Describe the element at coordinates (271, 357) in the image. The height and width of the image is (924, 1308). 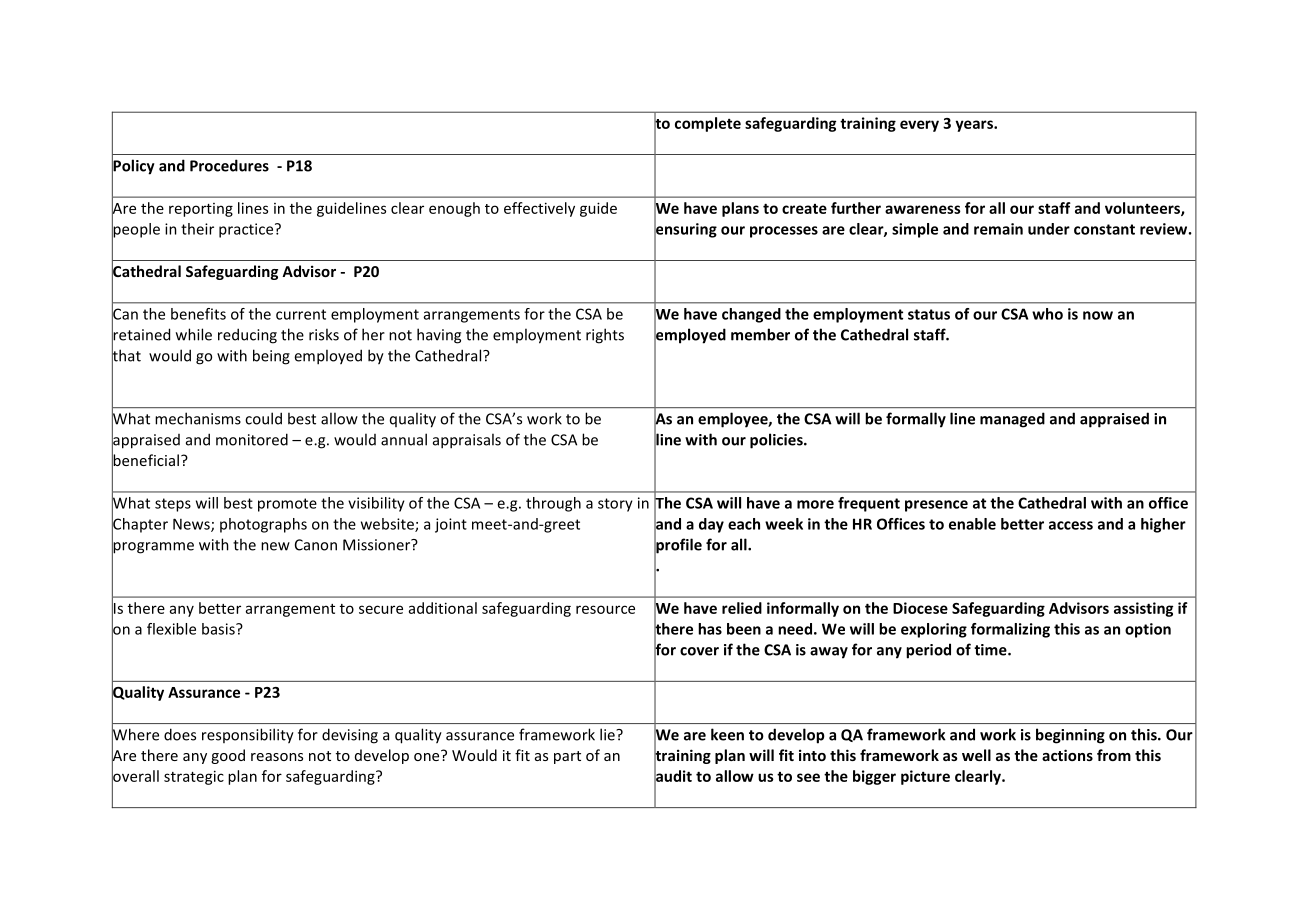
I see `being` at that location.
